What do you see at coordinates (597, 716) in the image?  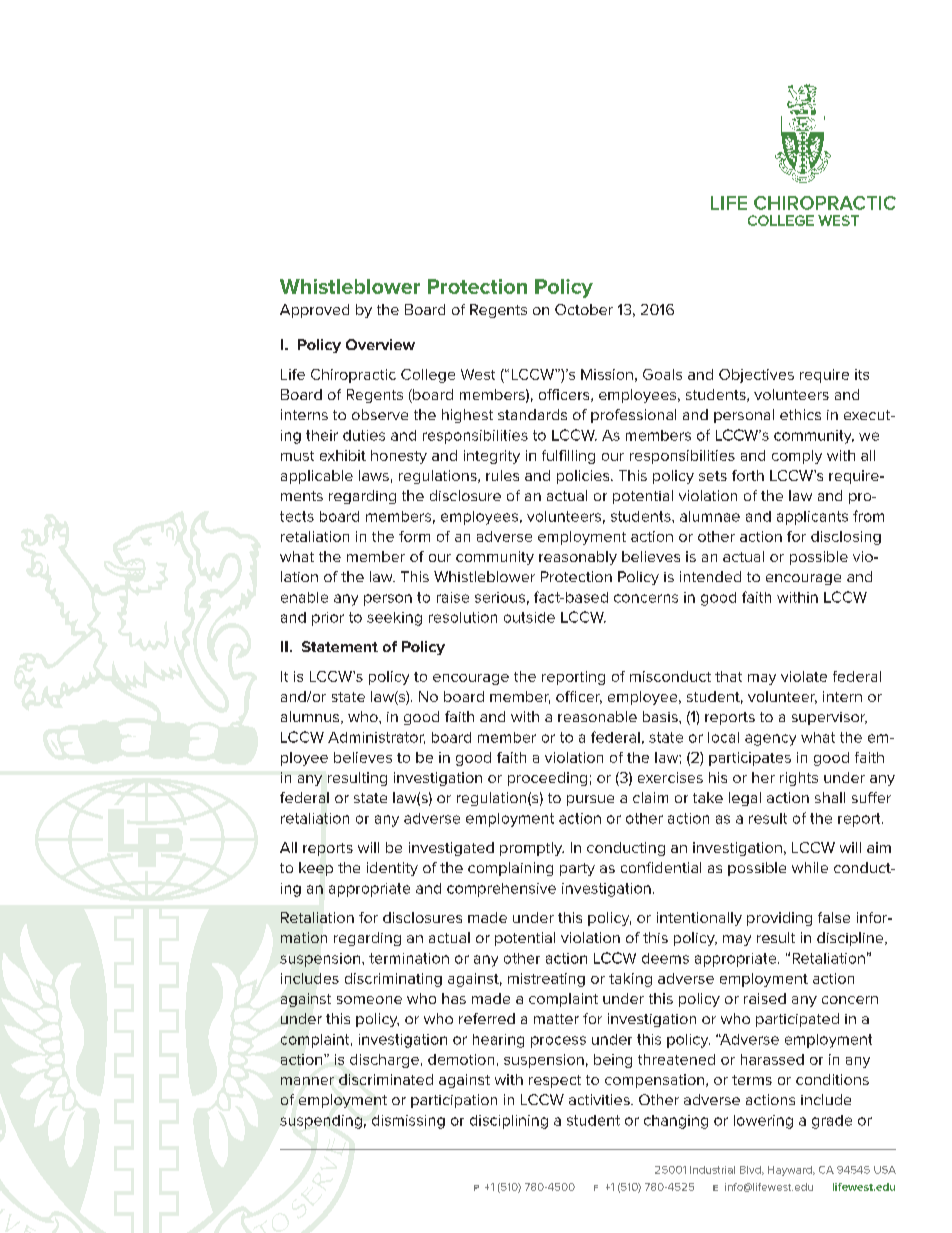 I see `reasonable` at bounding box center [597, 716].
